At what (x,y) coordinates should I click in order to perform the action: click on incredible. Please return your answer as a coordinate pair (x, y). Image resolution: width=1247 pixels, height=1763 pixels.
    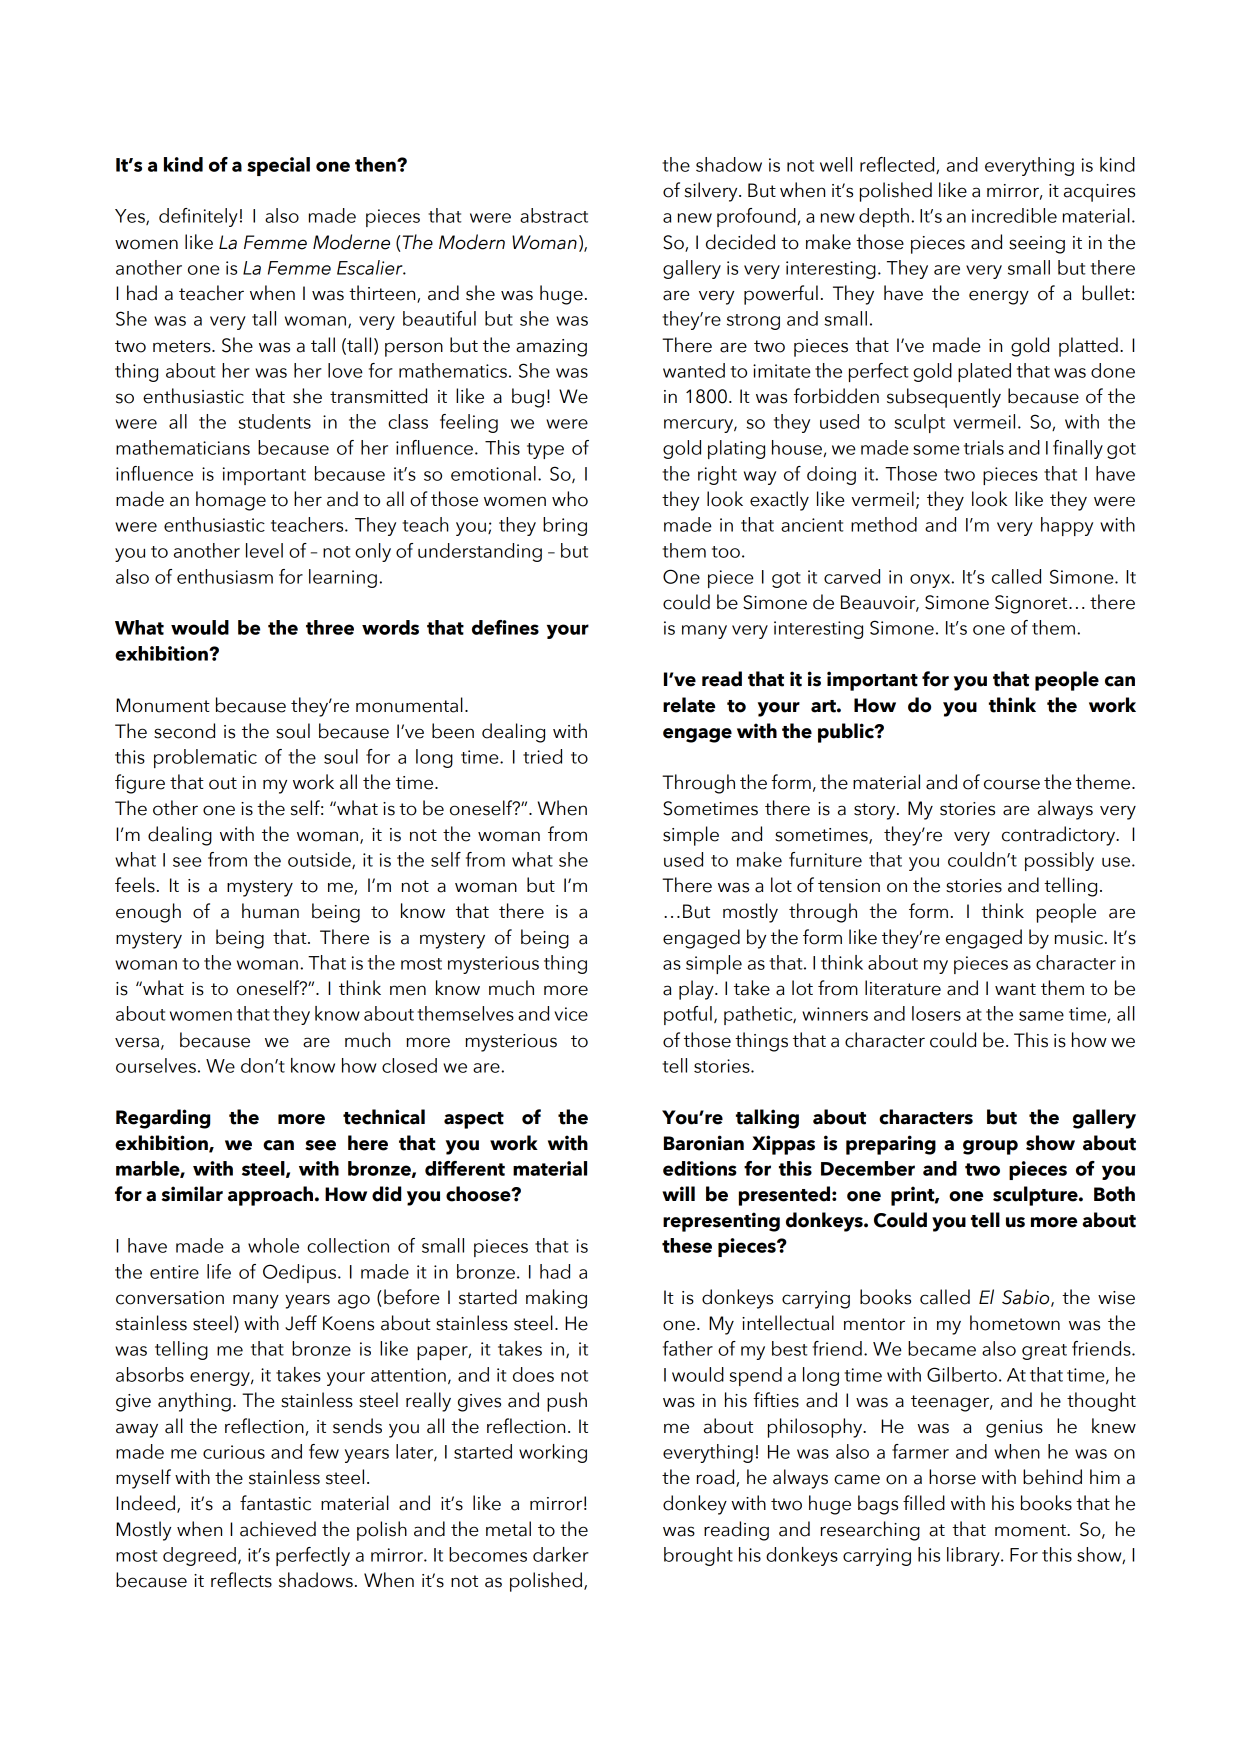
    Looking at the image, I should click on (1014, 215).
